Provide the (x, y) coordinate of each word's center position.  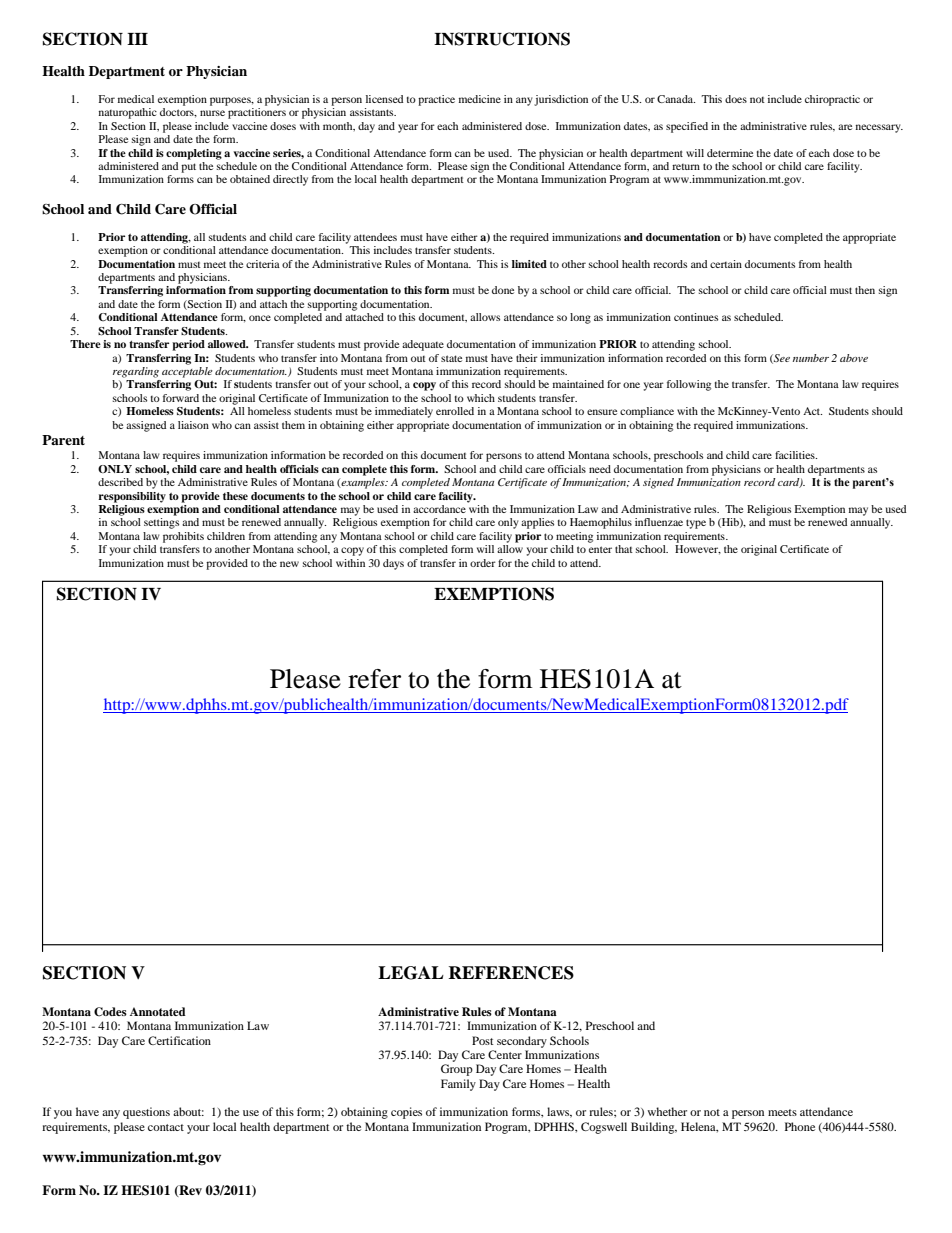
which (481, 398)
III (137, 39)
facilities (796, 455)
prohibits (183, 537)
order (483, 563)
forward (181, 398)
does (736, 99)
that (624, 549)
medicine (480, 99)
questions (146, 1113)
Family (458, 1085)
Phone (800, 1126)
